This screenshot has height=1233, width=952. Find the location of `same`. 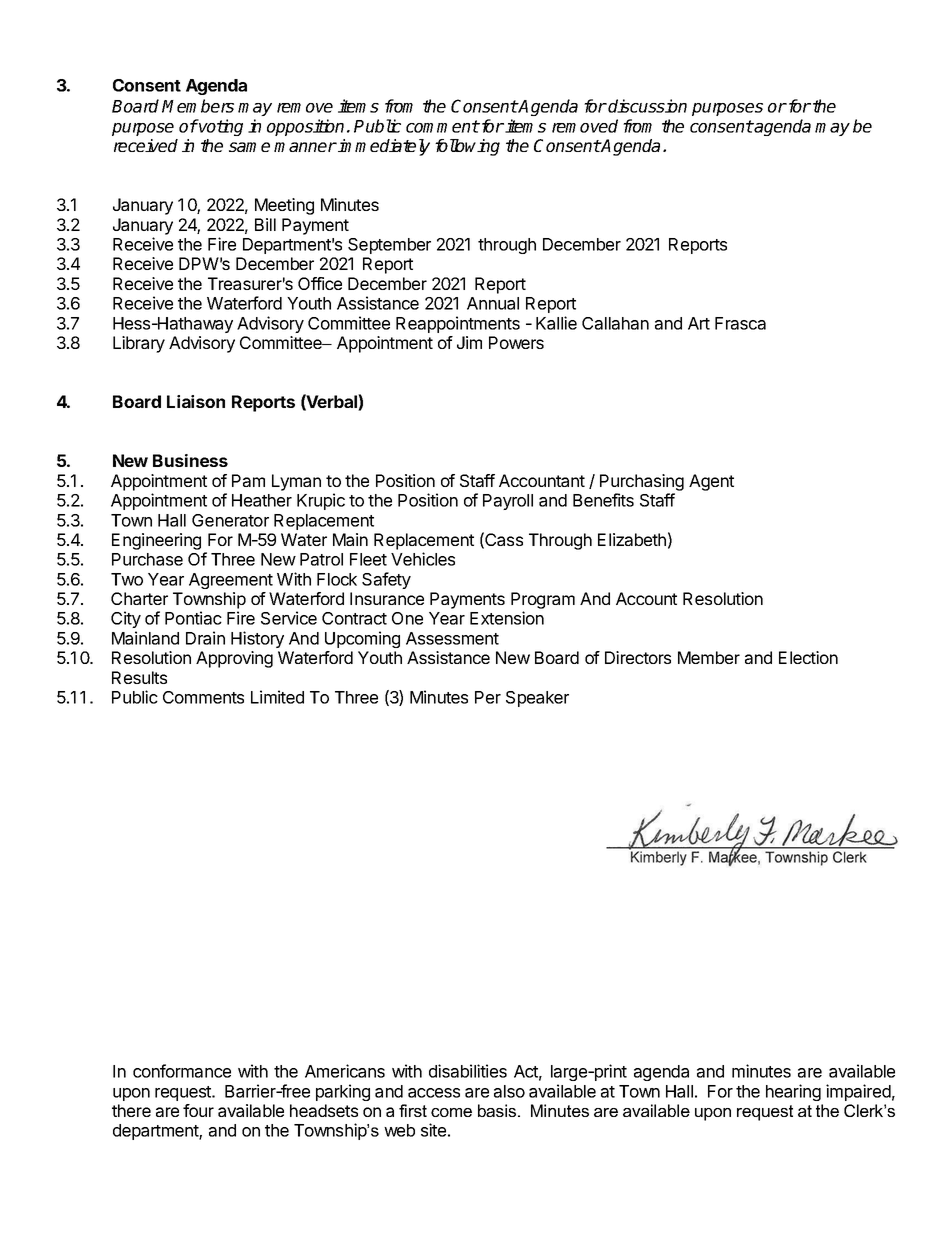

same is located at coordinates (249, 147).
